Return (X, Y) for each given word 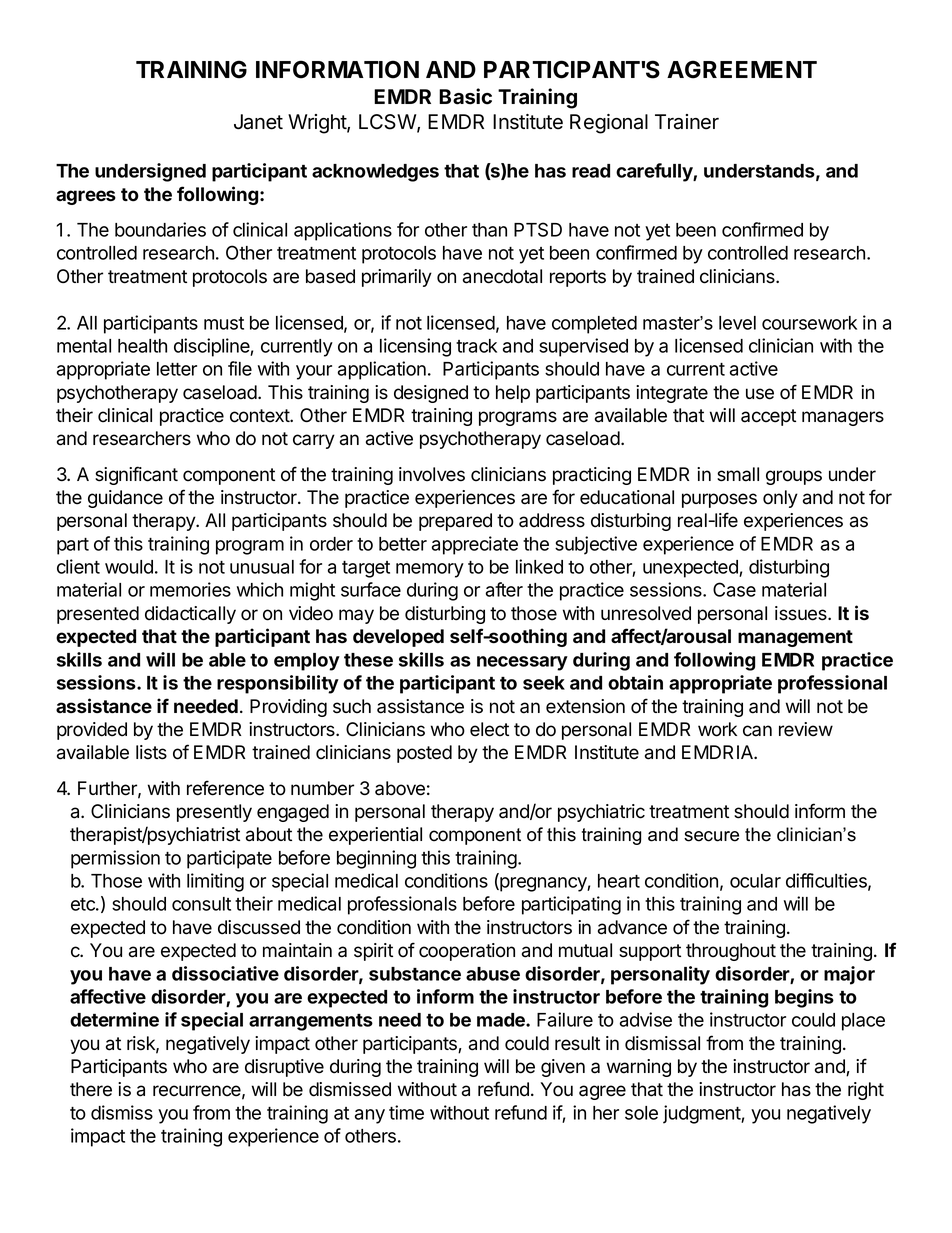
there (91, 1089)
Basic (465, 96)
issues (802, 613)
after (504, 589)
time (406, 1112)
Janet (258, 122)
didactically (190, 615)
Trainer (687, 122)
